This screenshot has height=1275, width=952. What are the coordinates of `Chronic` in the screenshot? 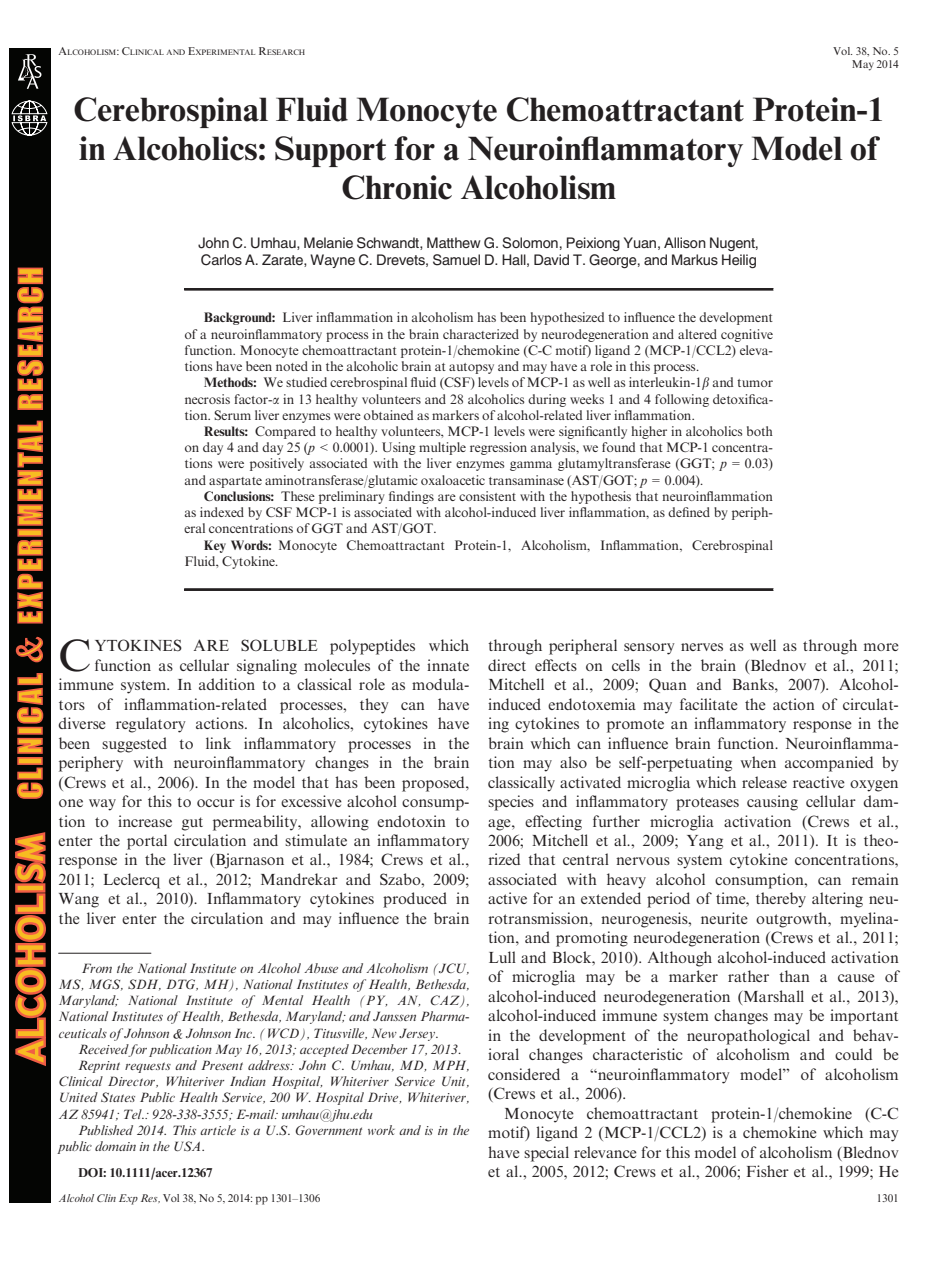 It's located at (397, 187).
